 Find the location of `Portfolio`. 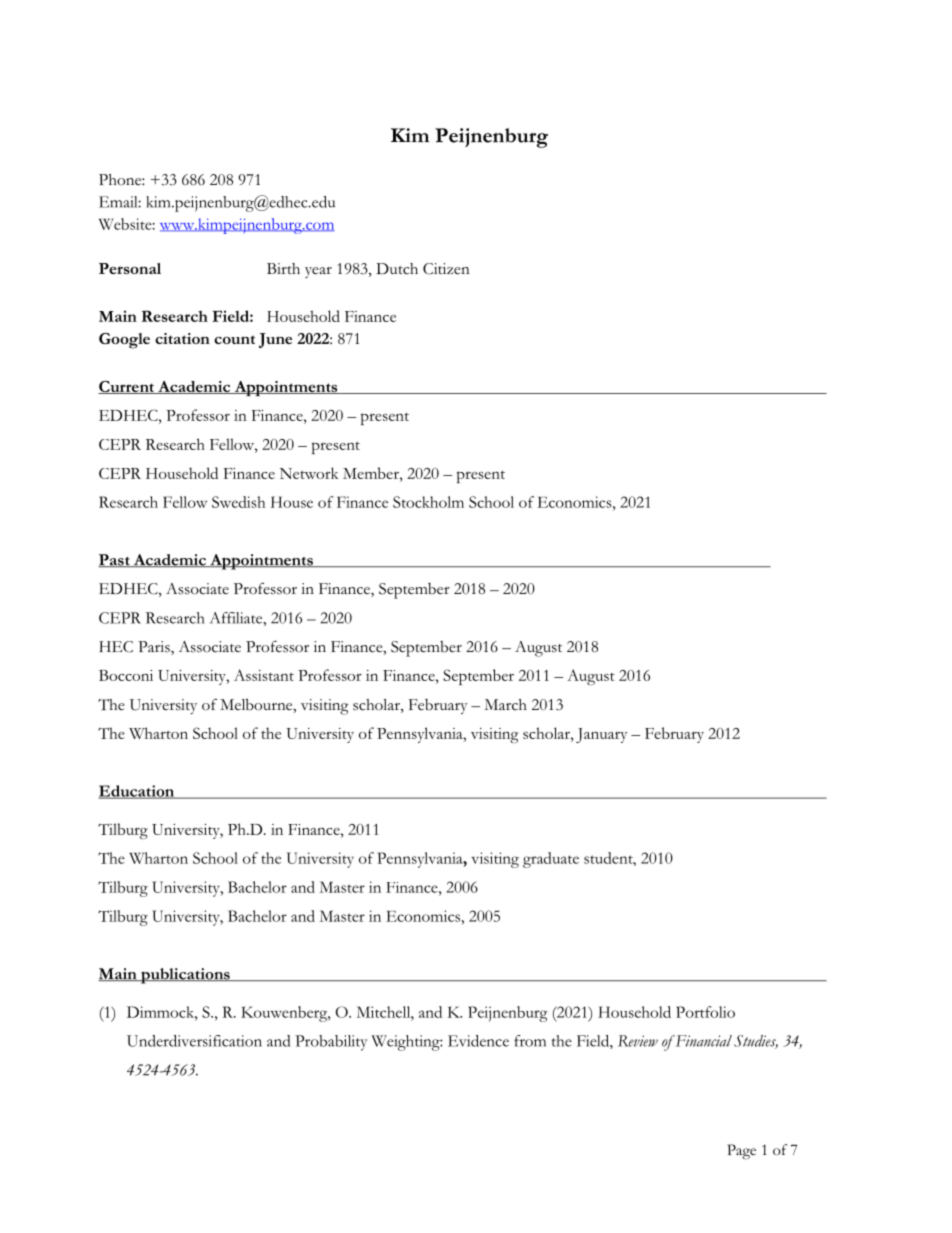

Portfolio is located at coordinates (705, 1012).
